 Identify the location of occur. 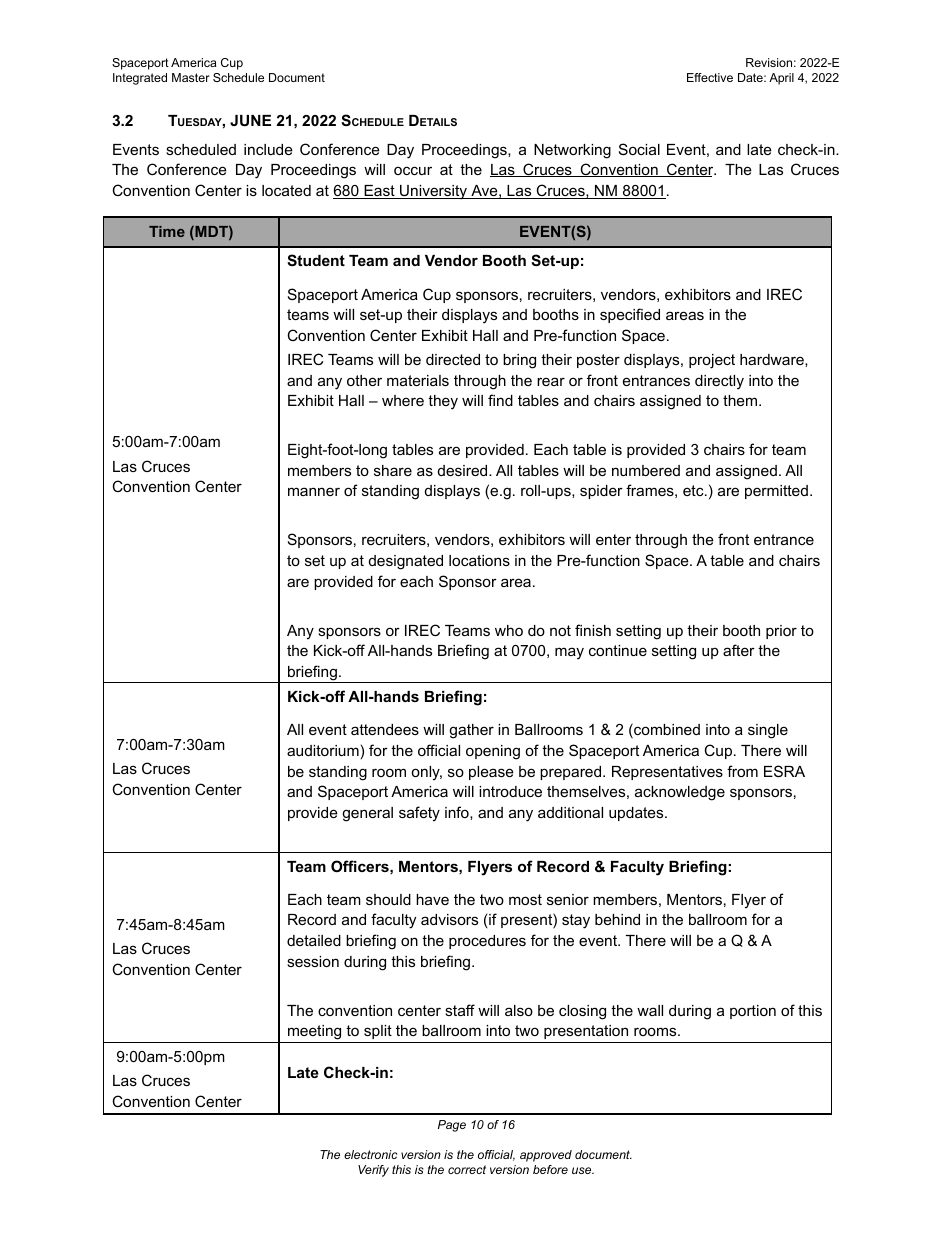
(413, 170).
